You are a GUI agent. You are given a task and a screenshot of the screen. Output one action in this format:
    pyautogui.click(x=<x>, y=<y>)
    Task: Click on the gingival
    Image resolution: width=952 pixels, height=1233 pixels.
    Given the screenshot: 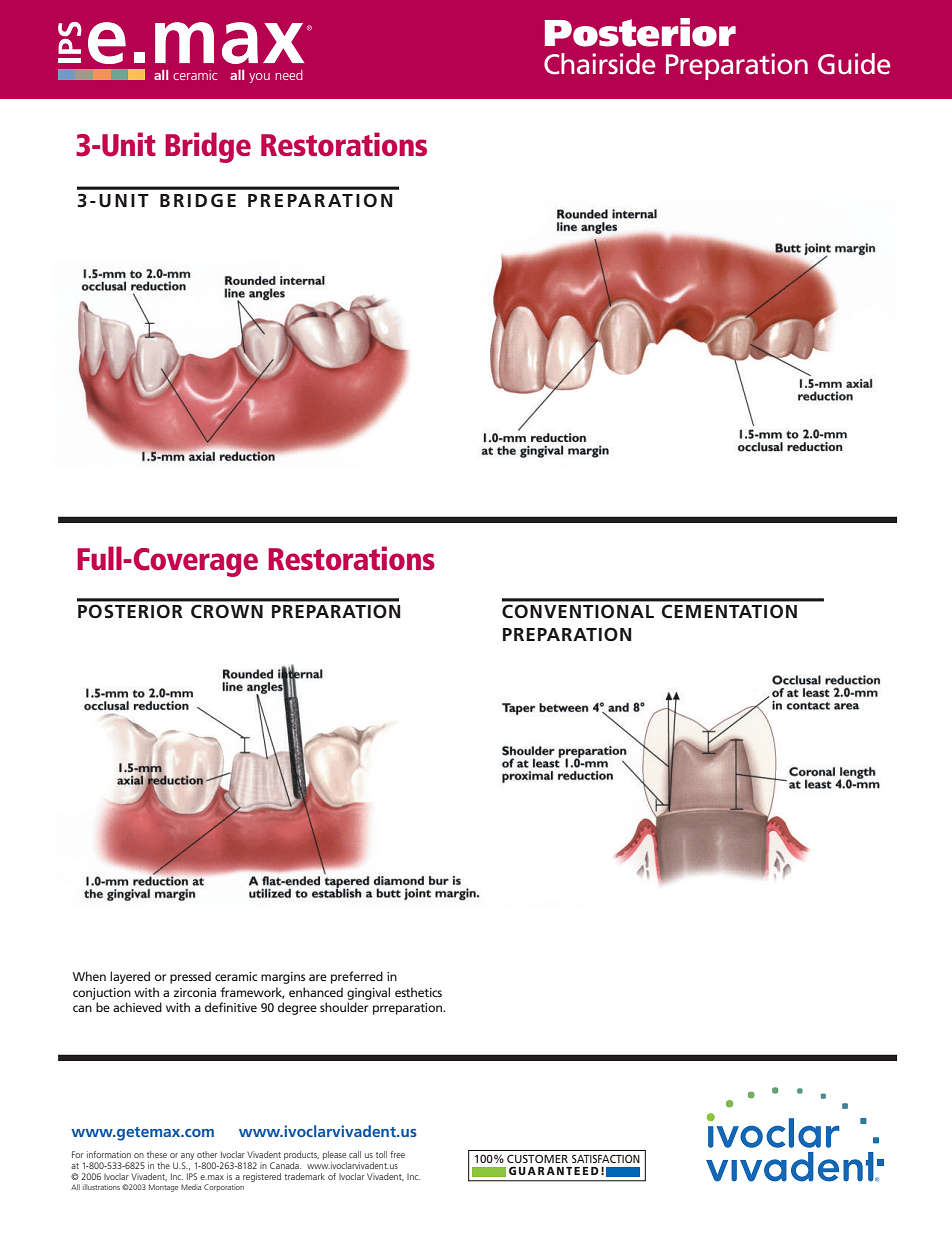 What is the action you would take?
    pyautogui.click(x=368, y=993)
